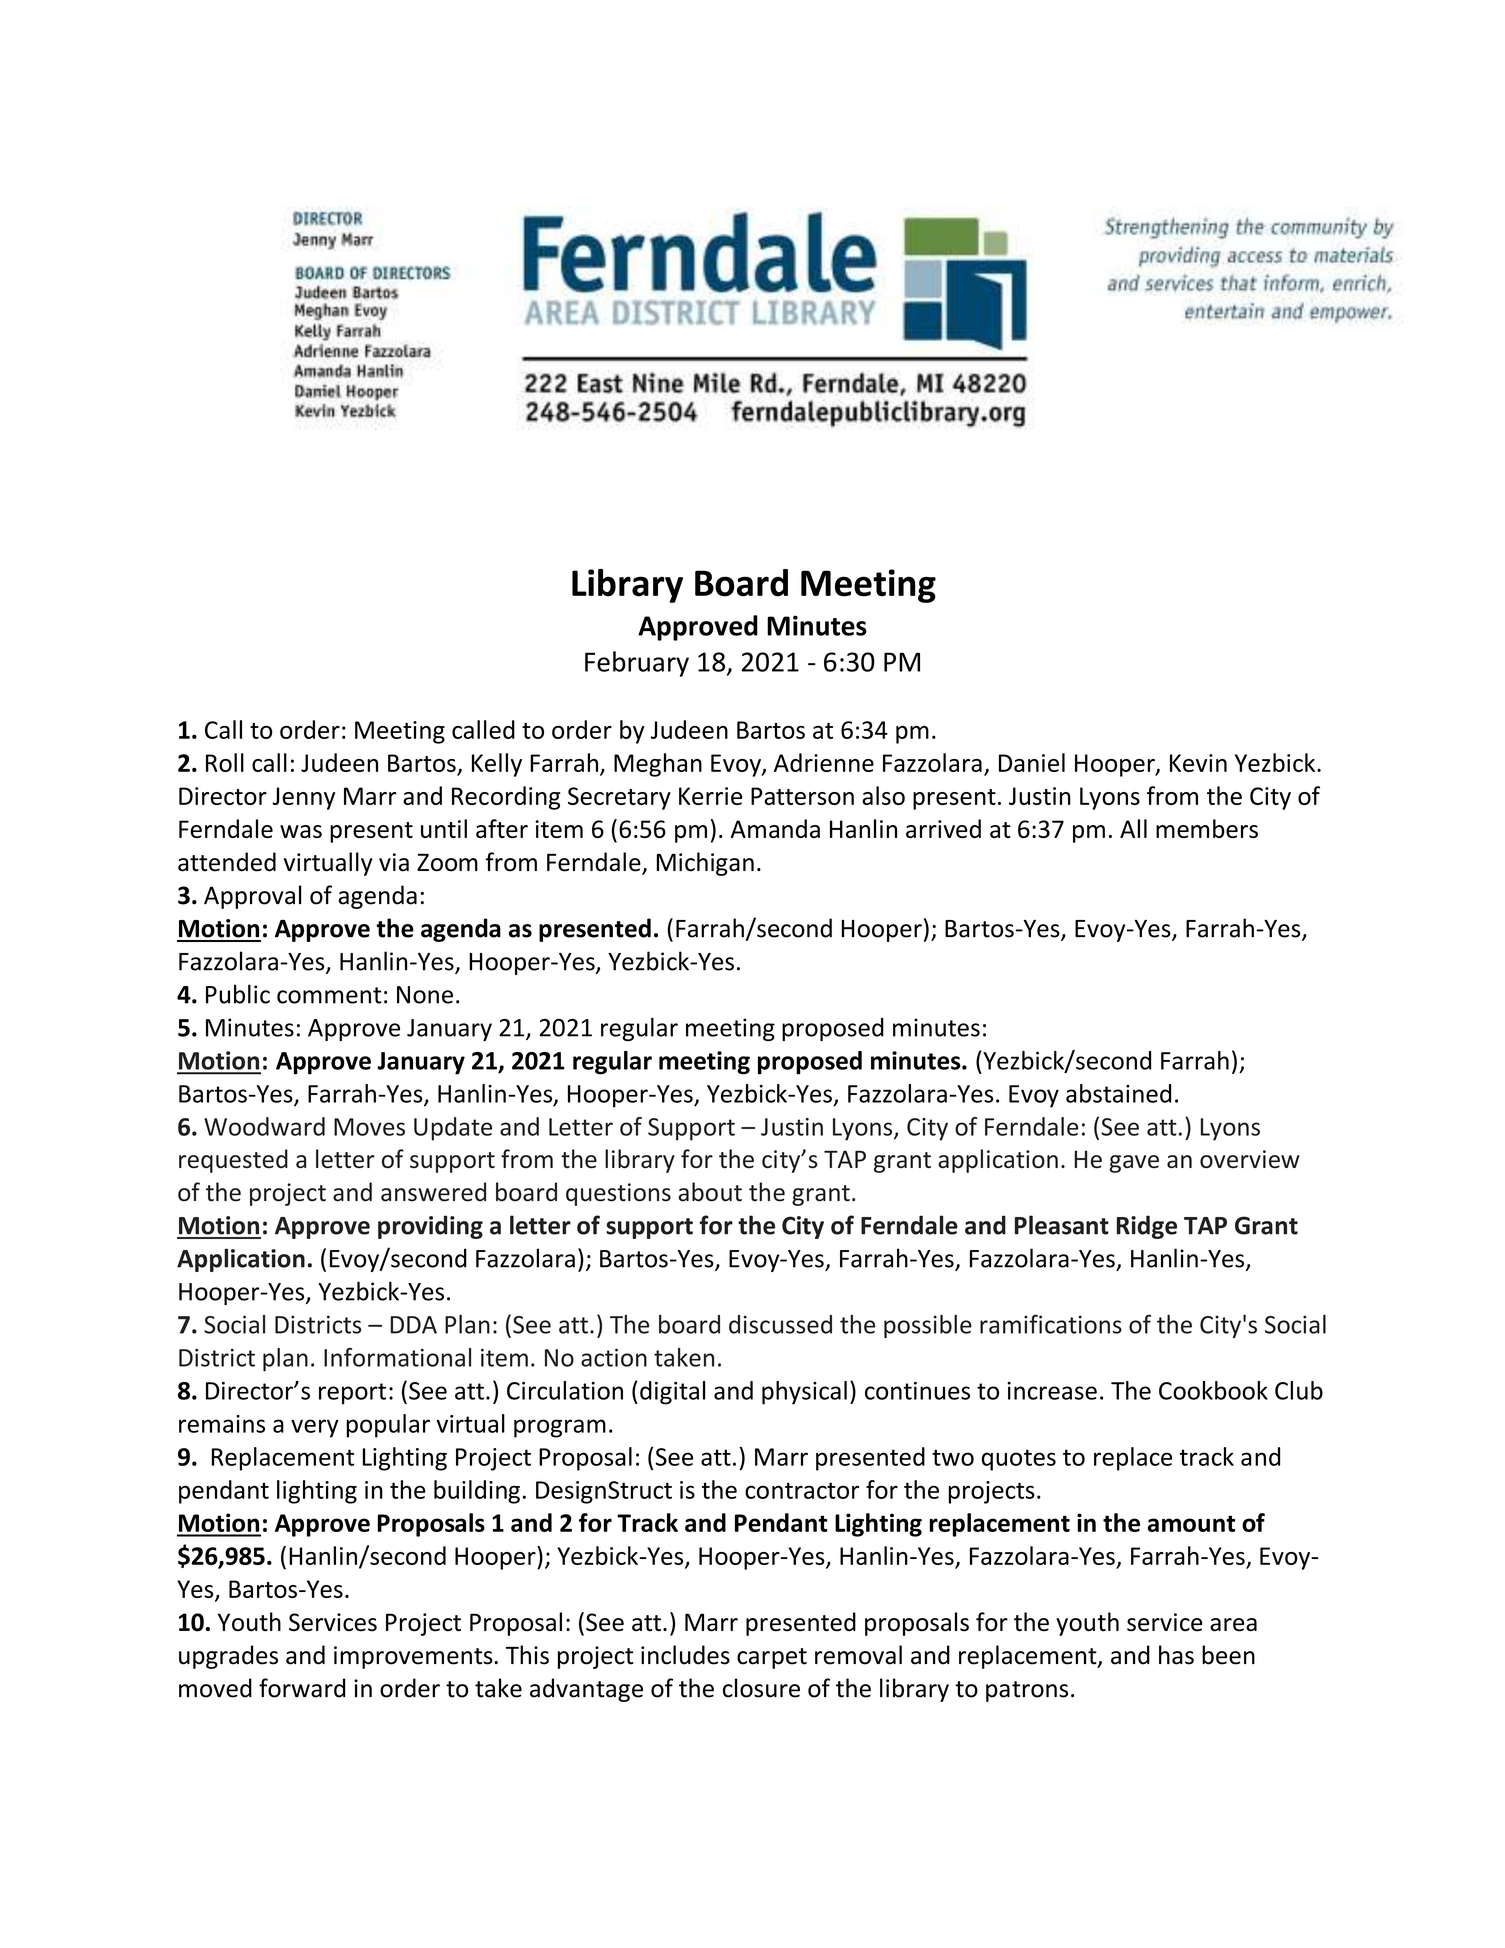  Describe the element at coordinates (225, 762) in the screenshot. I see `Roll` at that location.
